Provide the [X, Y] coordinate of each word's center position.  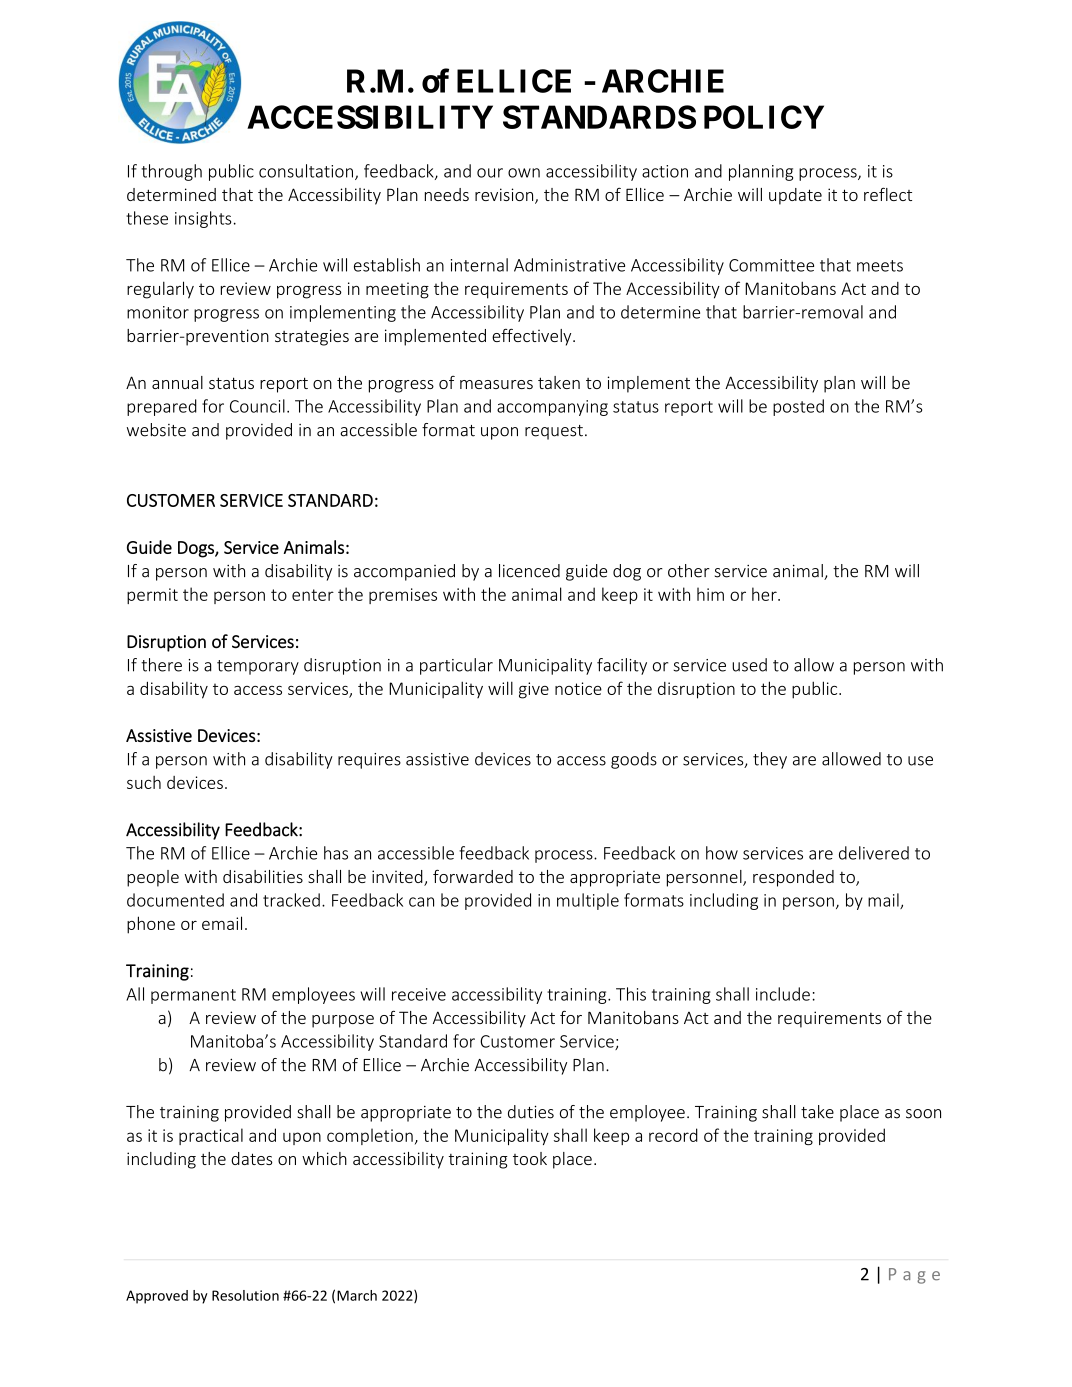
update [795, 196]
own [524, 173]
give [534, 690]
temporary [258, 667]
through [172, 172]
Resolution [245, 1295]
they [770, 760]
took [530, 1158]
